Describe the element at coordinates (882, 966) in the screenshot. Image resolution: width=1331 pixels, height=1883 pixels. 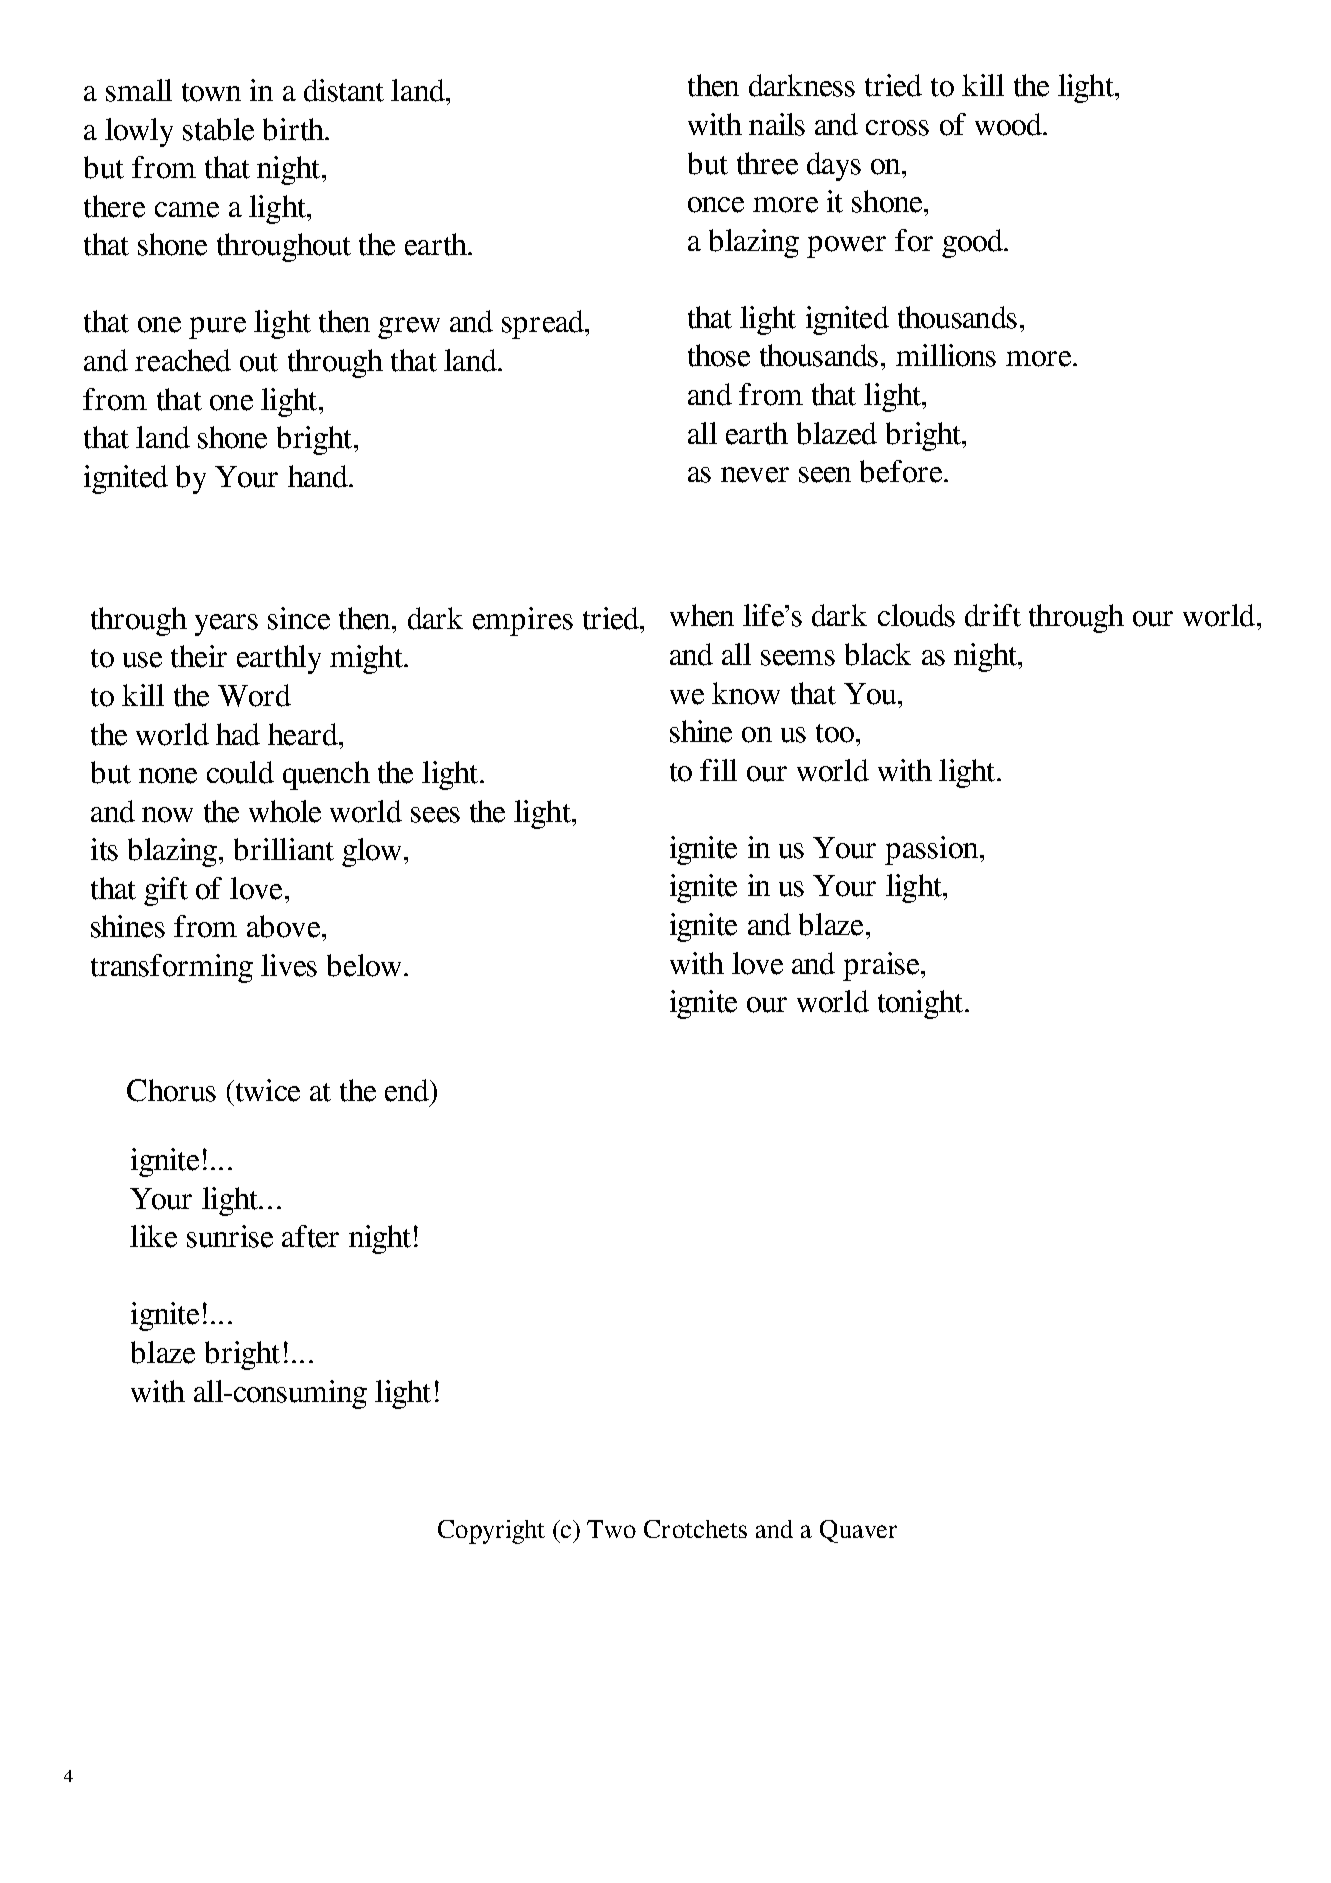
I see `praise` at that location.
